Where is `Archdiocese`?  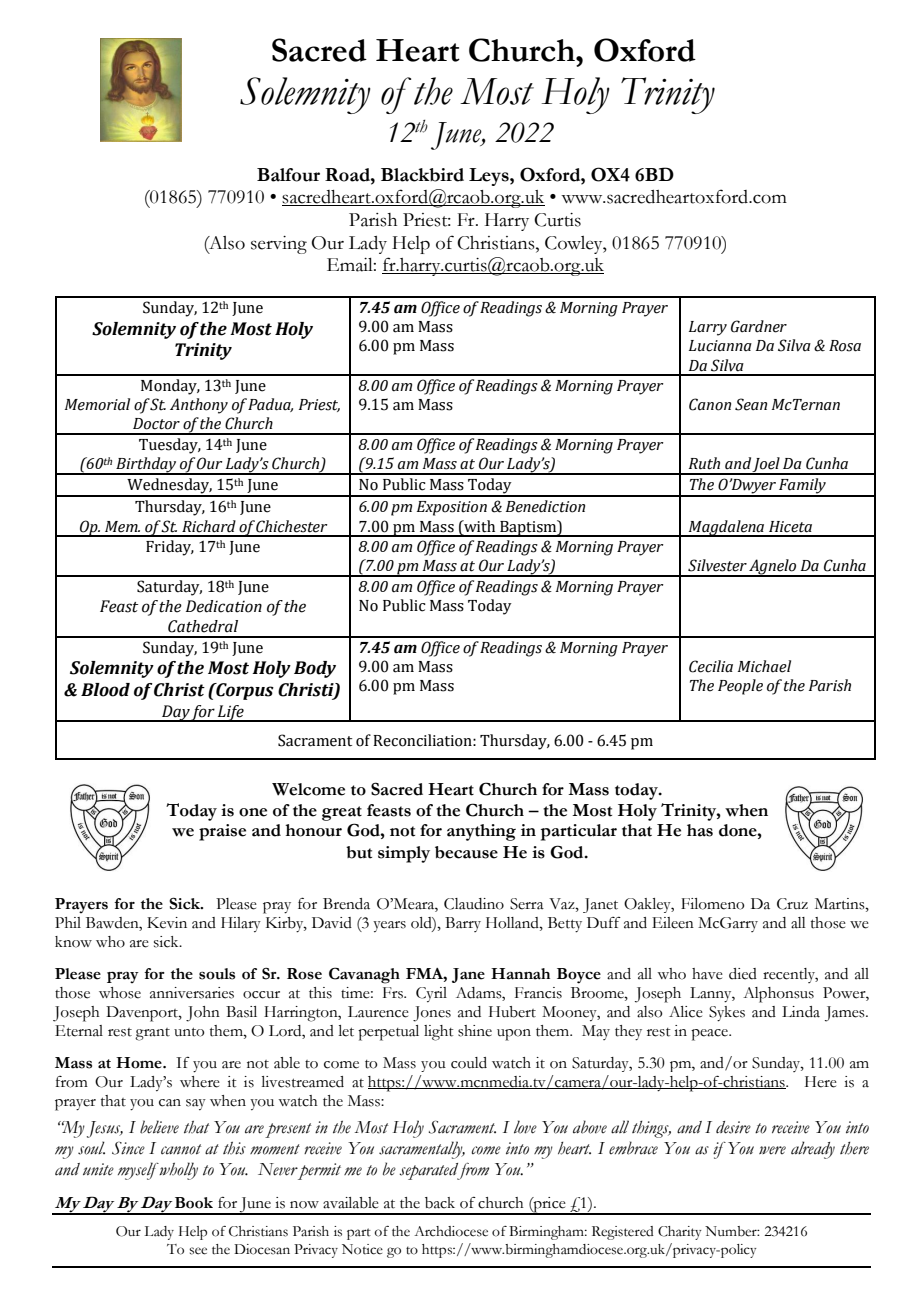
Archdiocese is located at coordinates (451, 1231).
